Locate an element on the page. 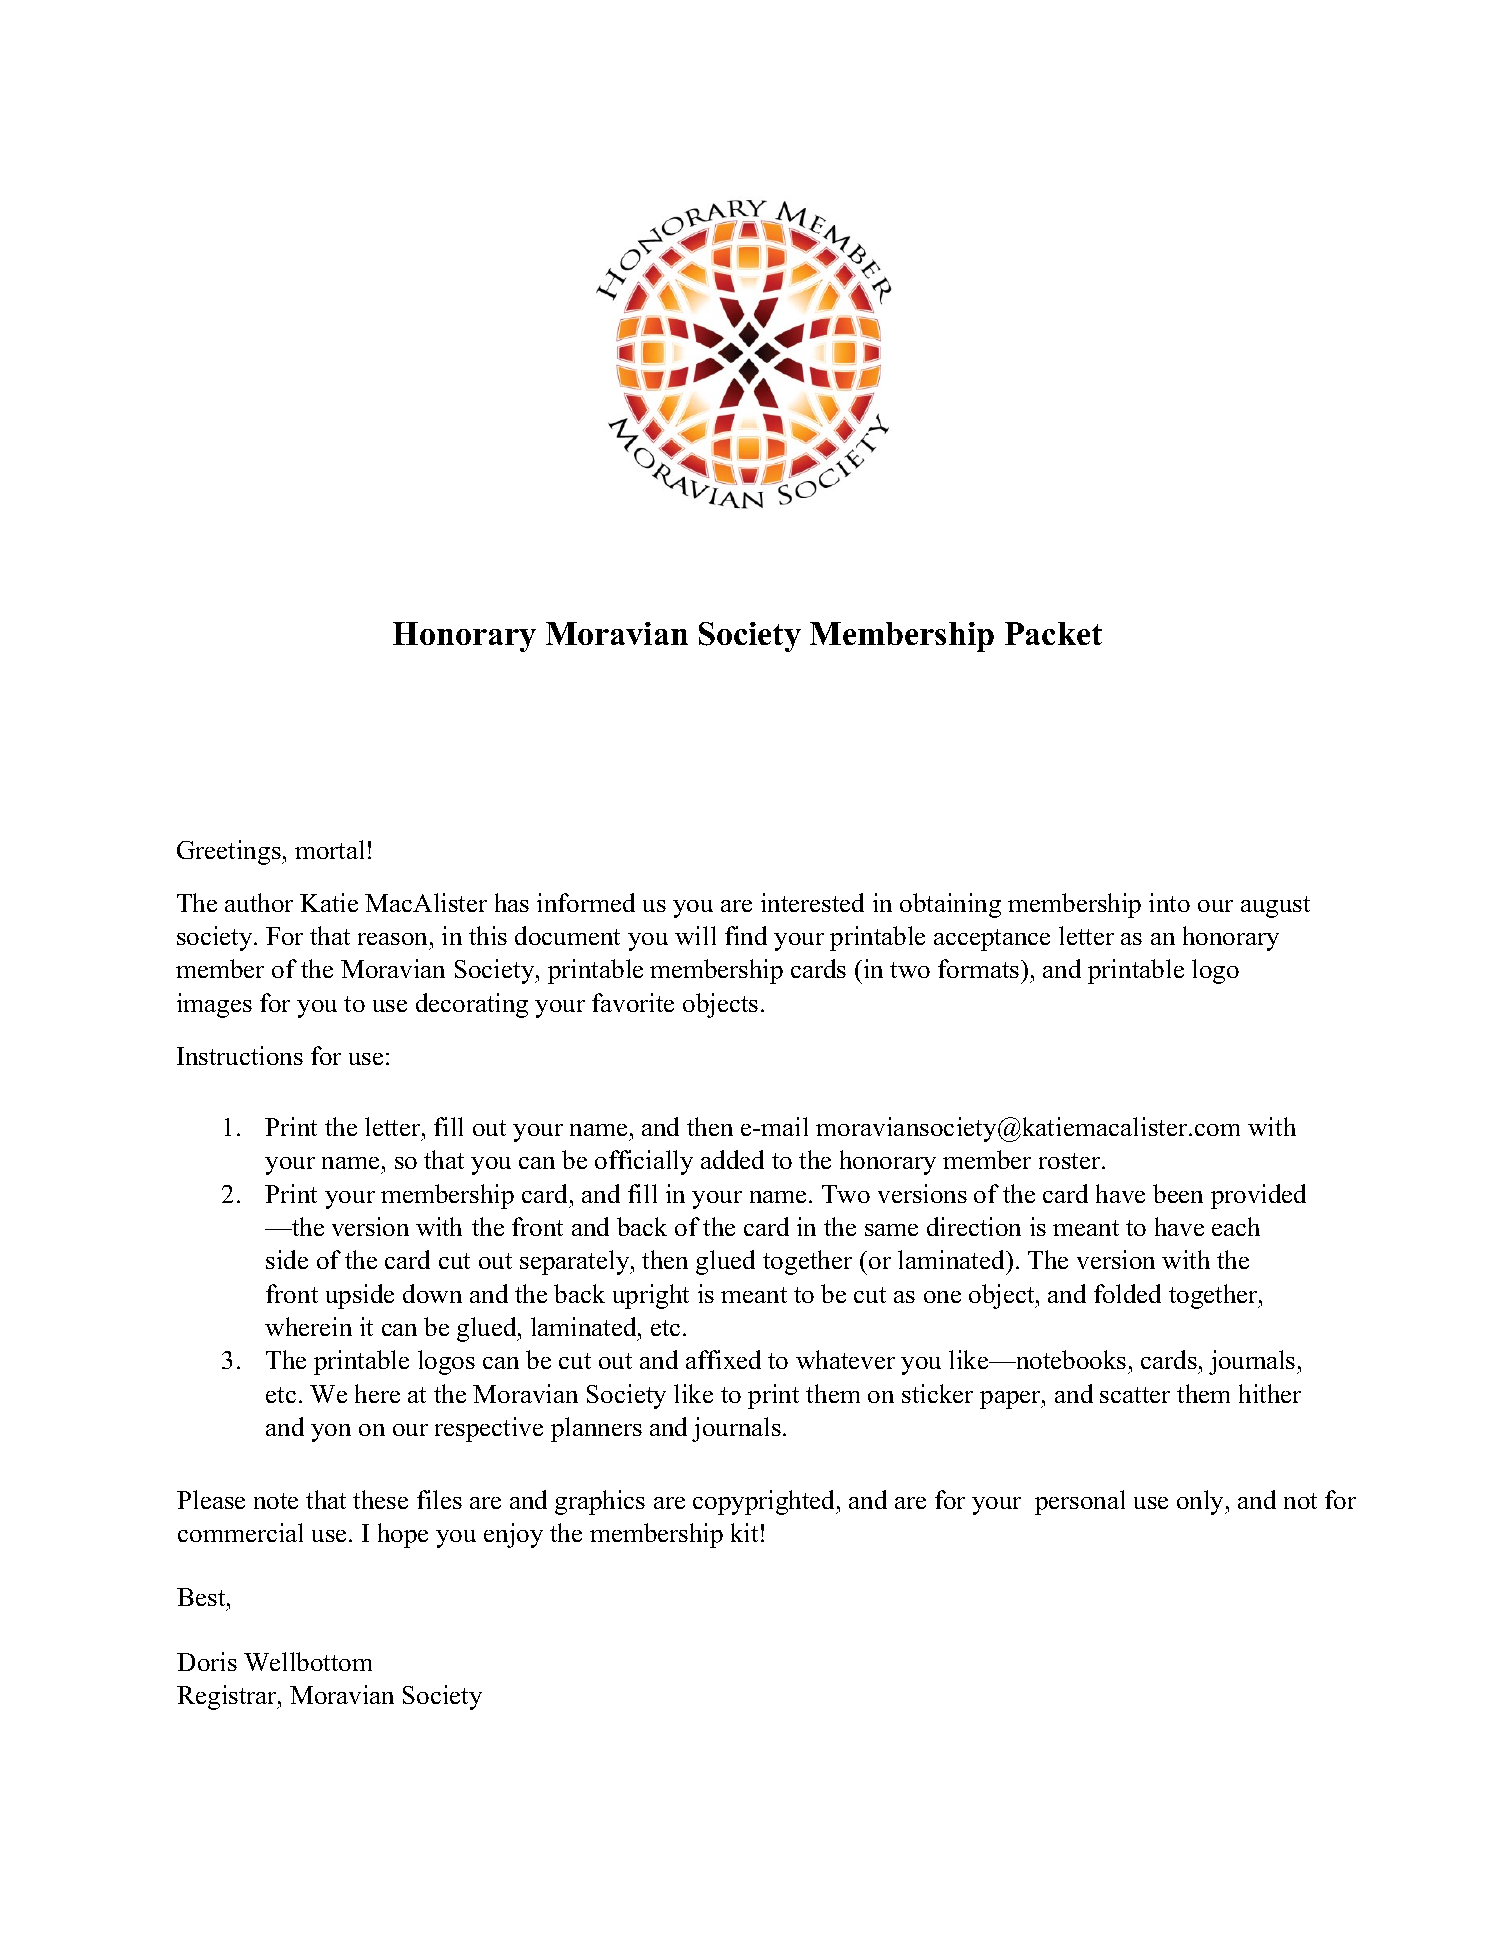  august is located at coordinates (1275, 907).
